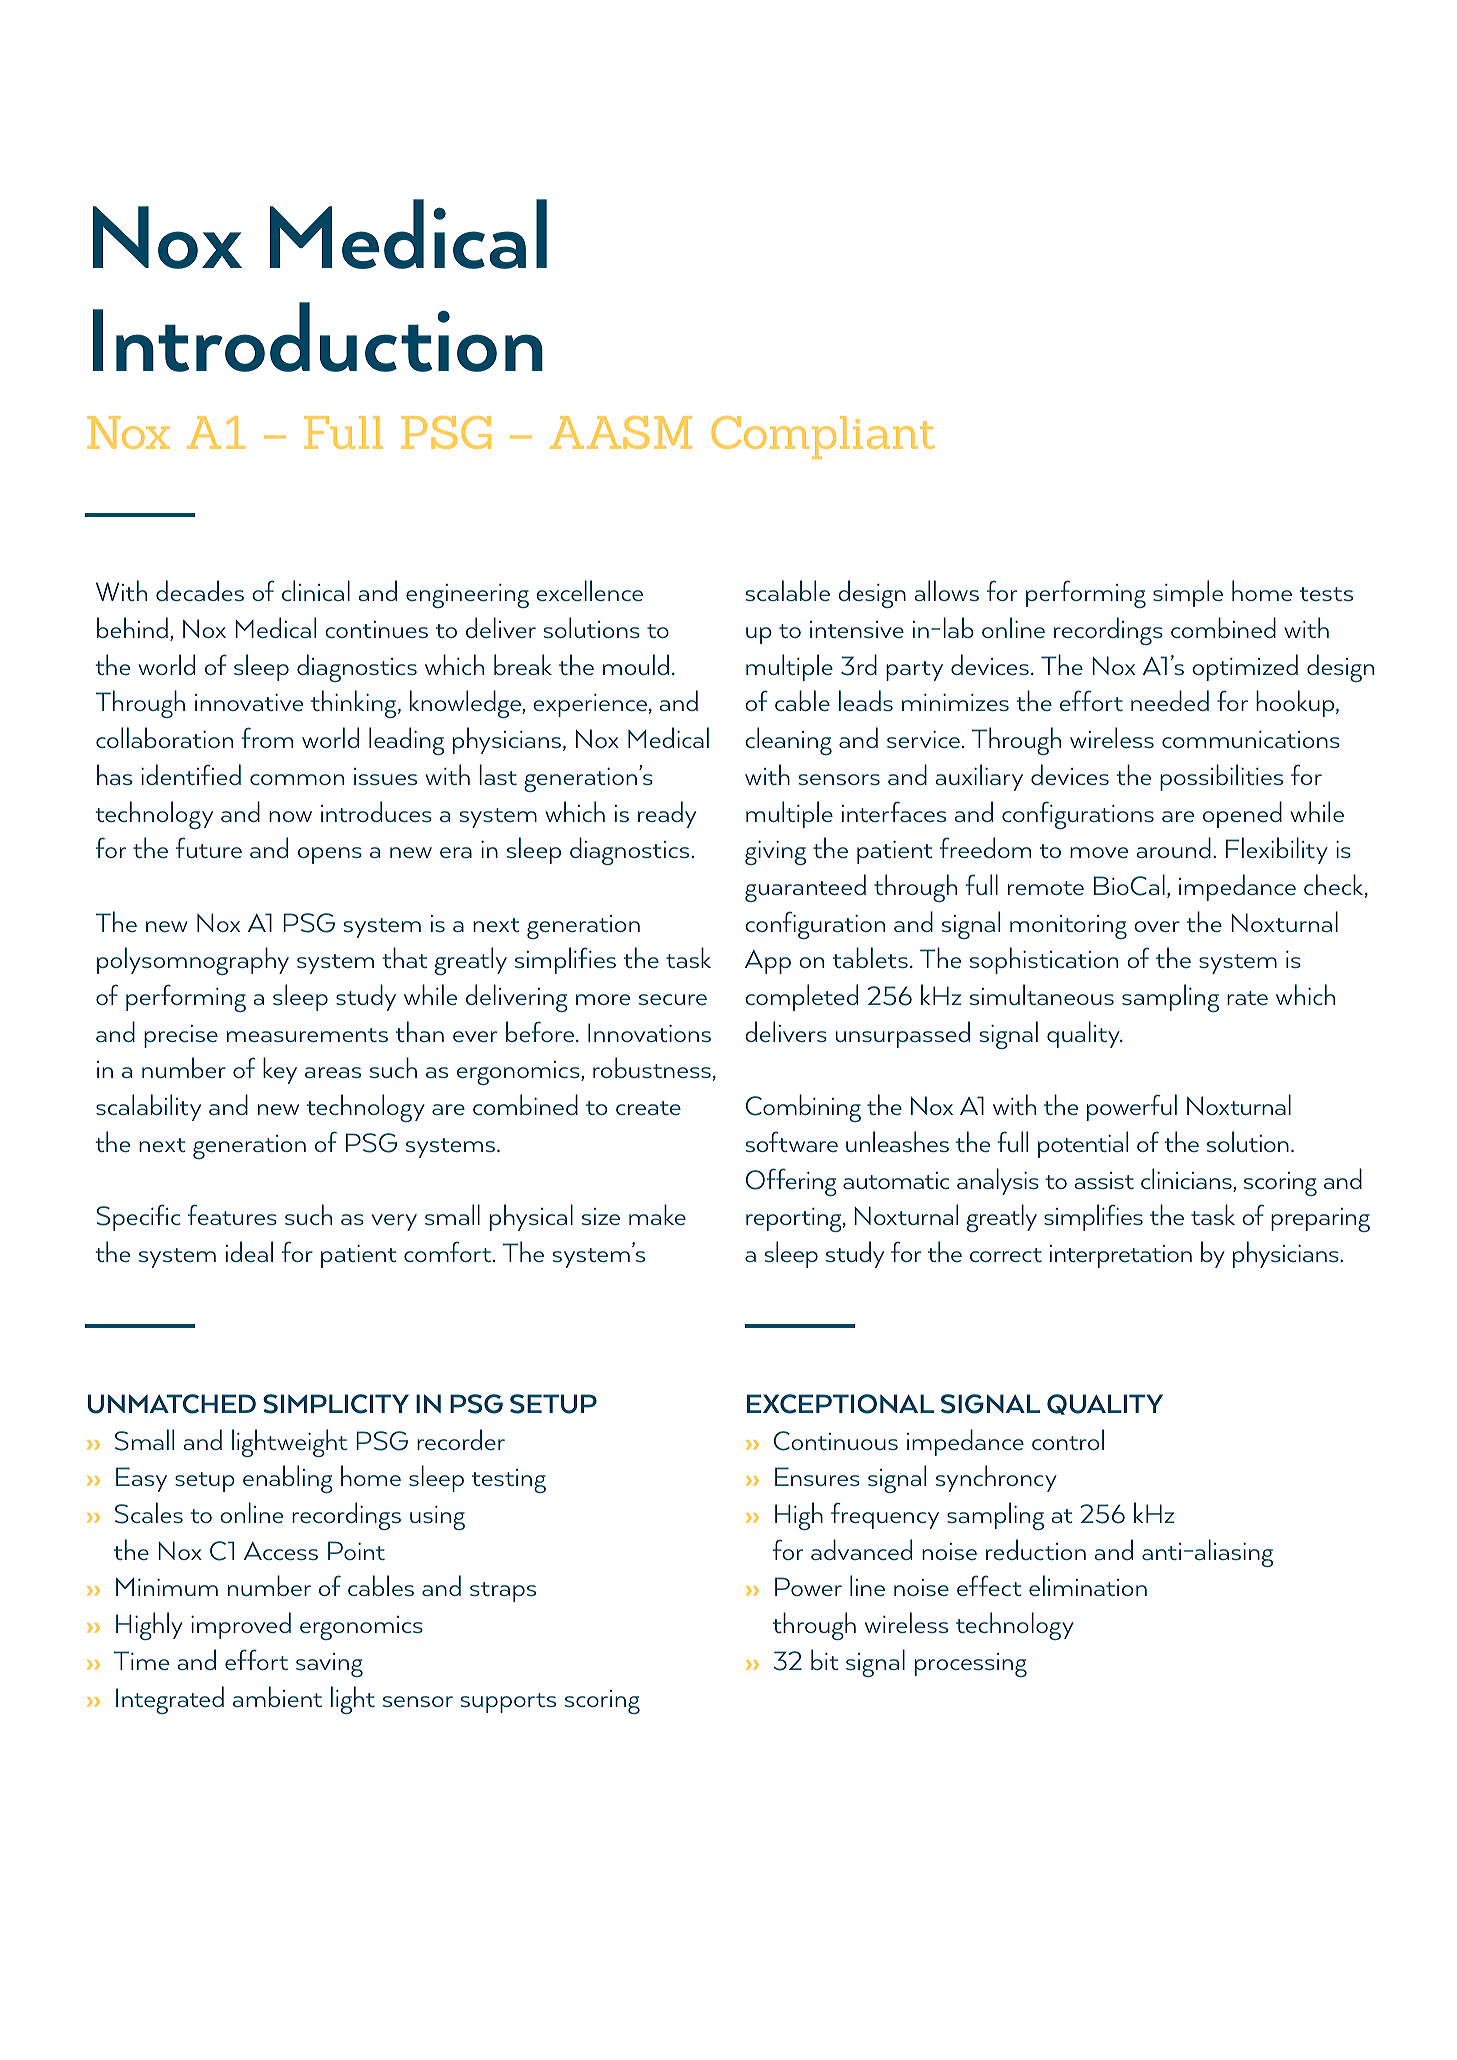 This document has height=2060, width=1457. I want to click on Introduction, so click(318, 337).
